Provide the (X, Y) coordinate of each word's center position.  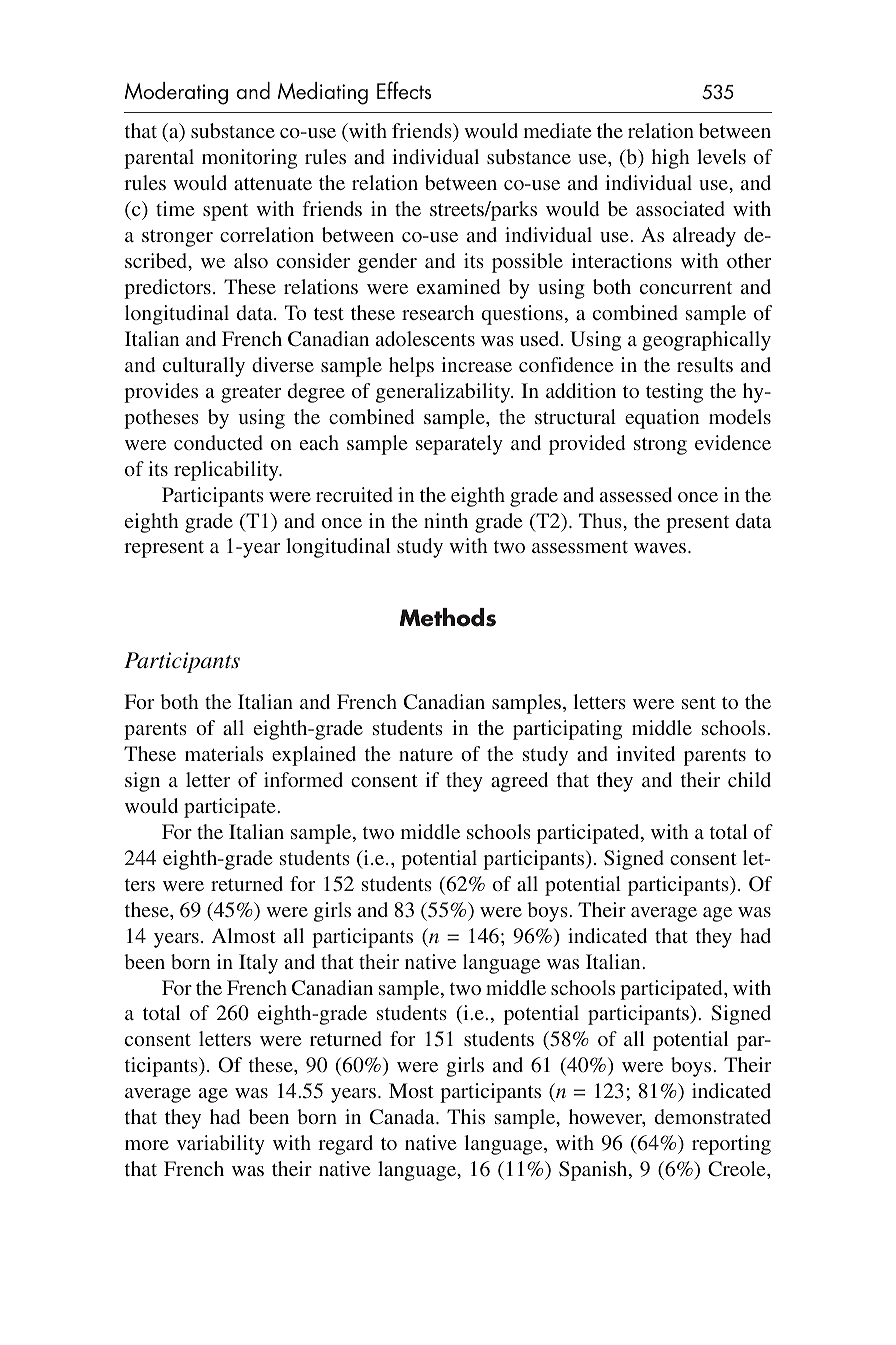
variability (221, 1145)
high (671, 159)
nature (426, 755)
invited (645, 753)
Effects (404, 90)
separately (459, 445)
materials (224, 753)
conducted (218, 442)
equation (662, 419)
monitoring (249, 159)
